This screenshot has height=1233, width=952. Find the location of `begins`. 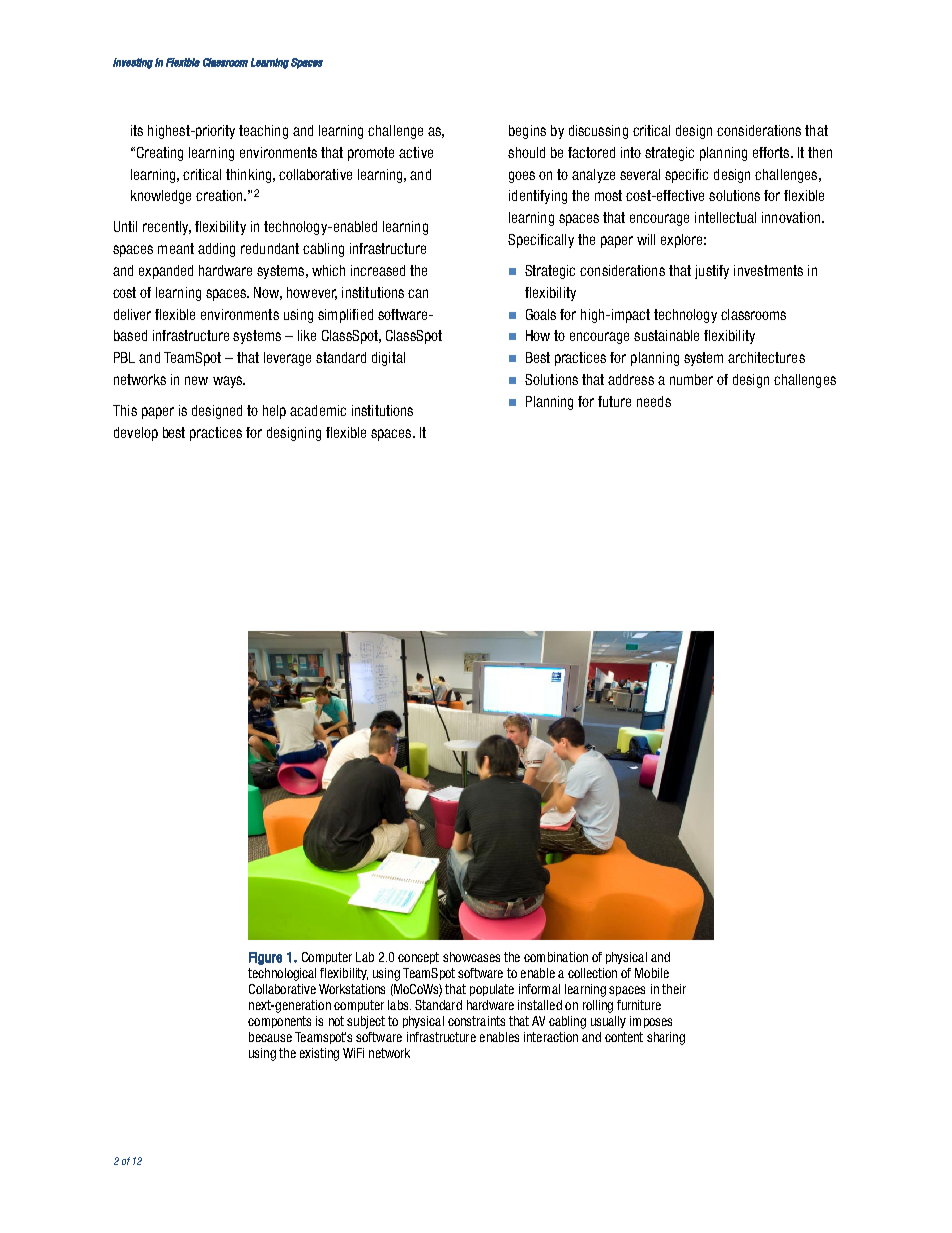

begins is located at coordinates (527, 132).
